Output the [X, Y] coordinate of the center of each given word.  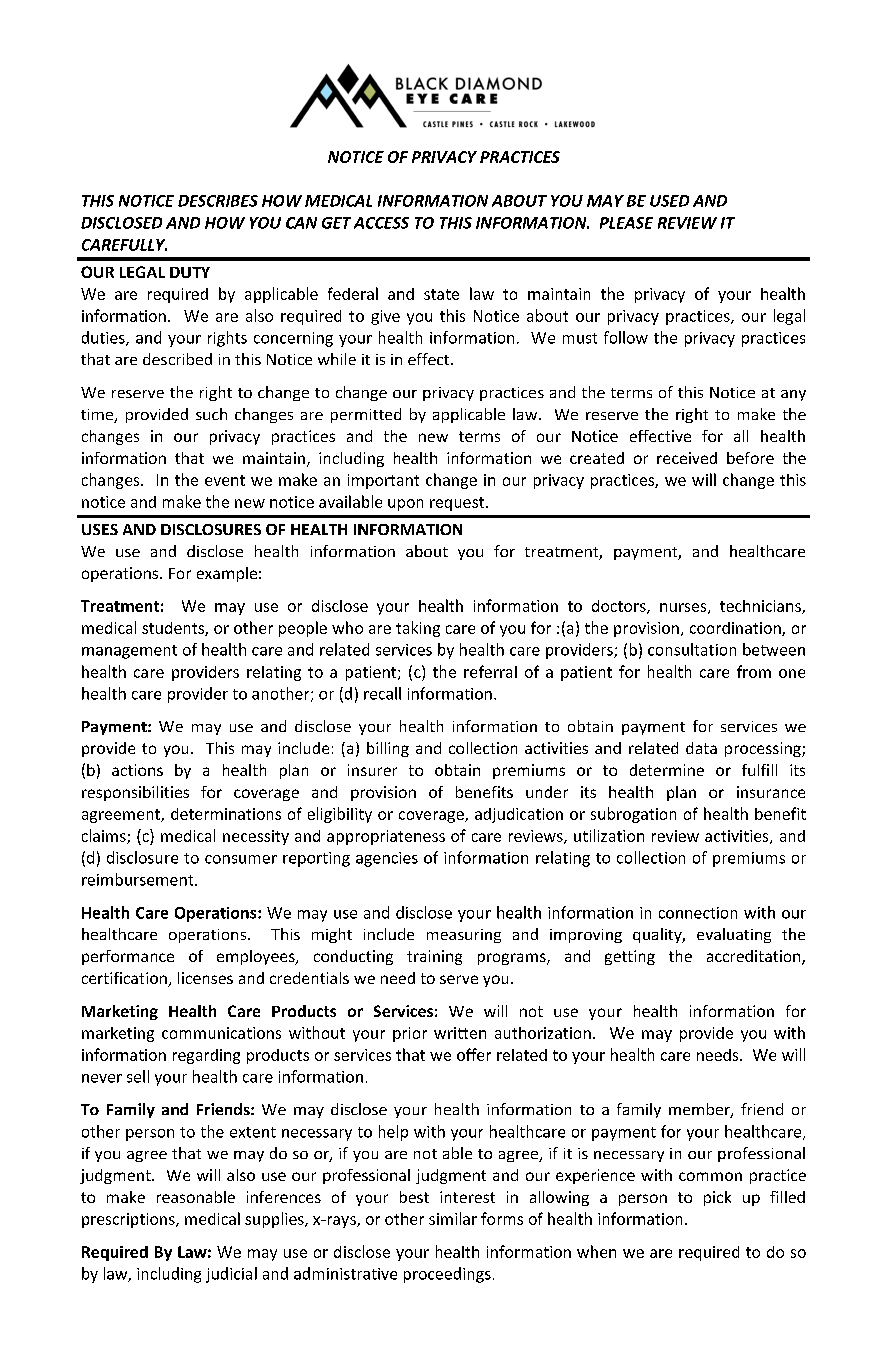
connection [698, 913]
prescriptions [129, 1220]
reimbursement [139, 879]
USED [669, 201]
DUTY [190, 272]
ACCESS [381, 223]
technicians [761, 607]
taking [418, 629]
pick [717, 1198]
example [227, 574]
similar [453, 1218]
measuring [464, 936]
